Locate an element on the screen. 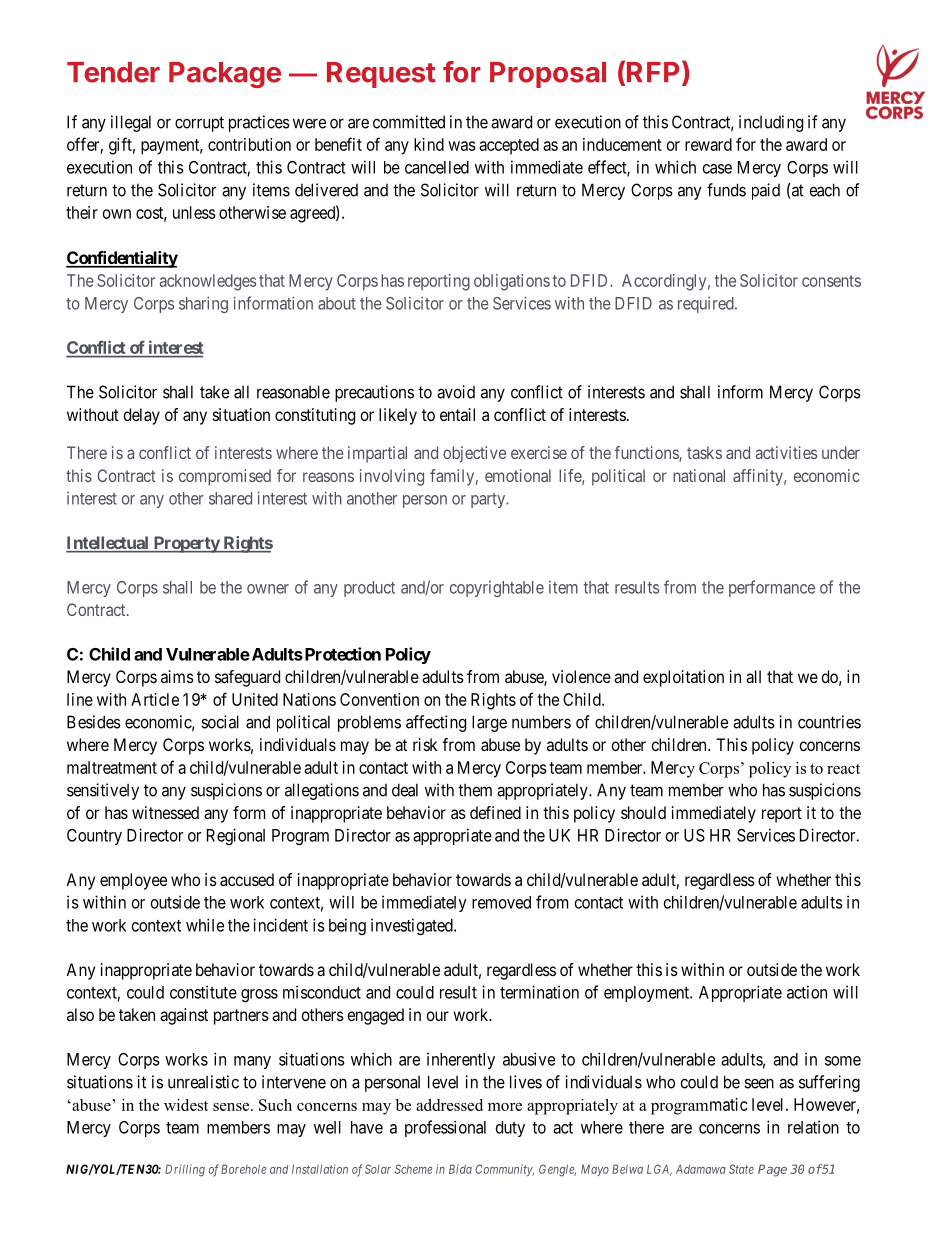  professional is located at coordinates (445, 1128).
